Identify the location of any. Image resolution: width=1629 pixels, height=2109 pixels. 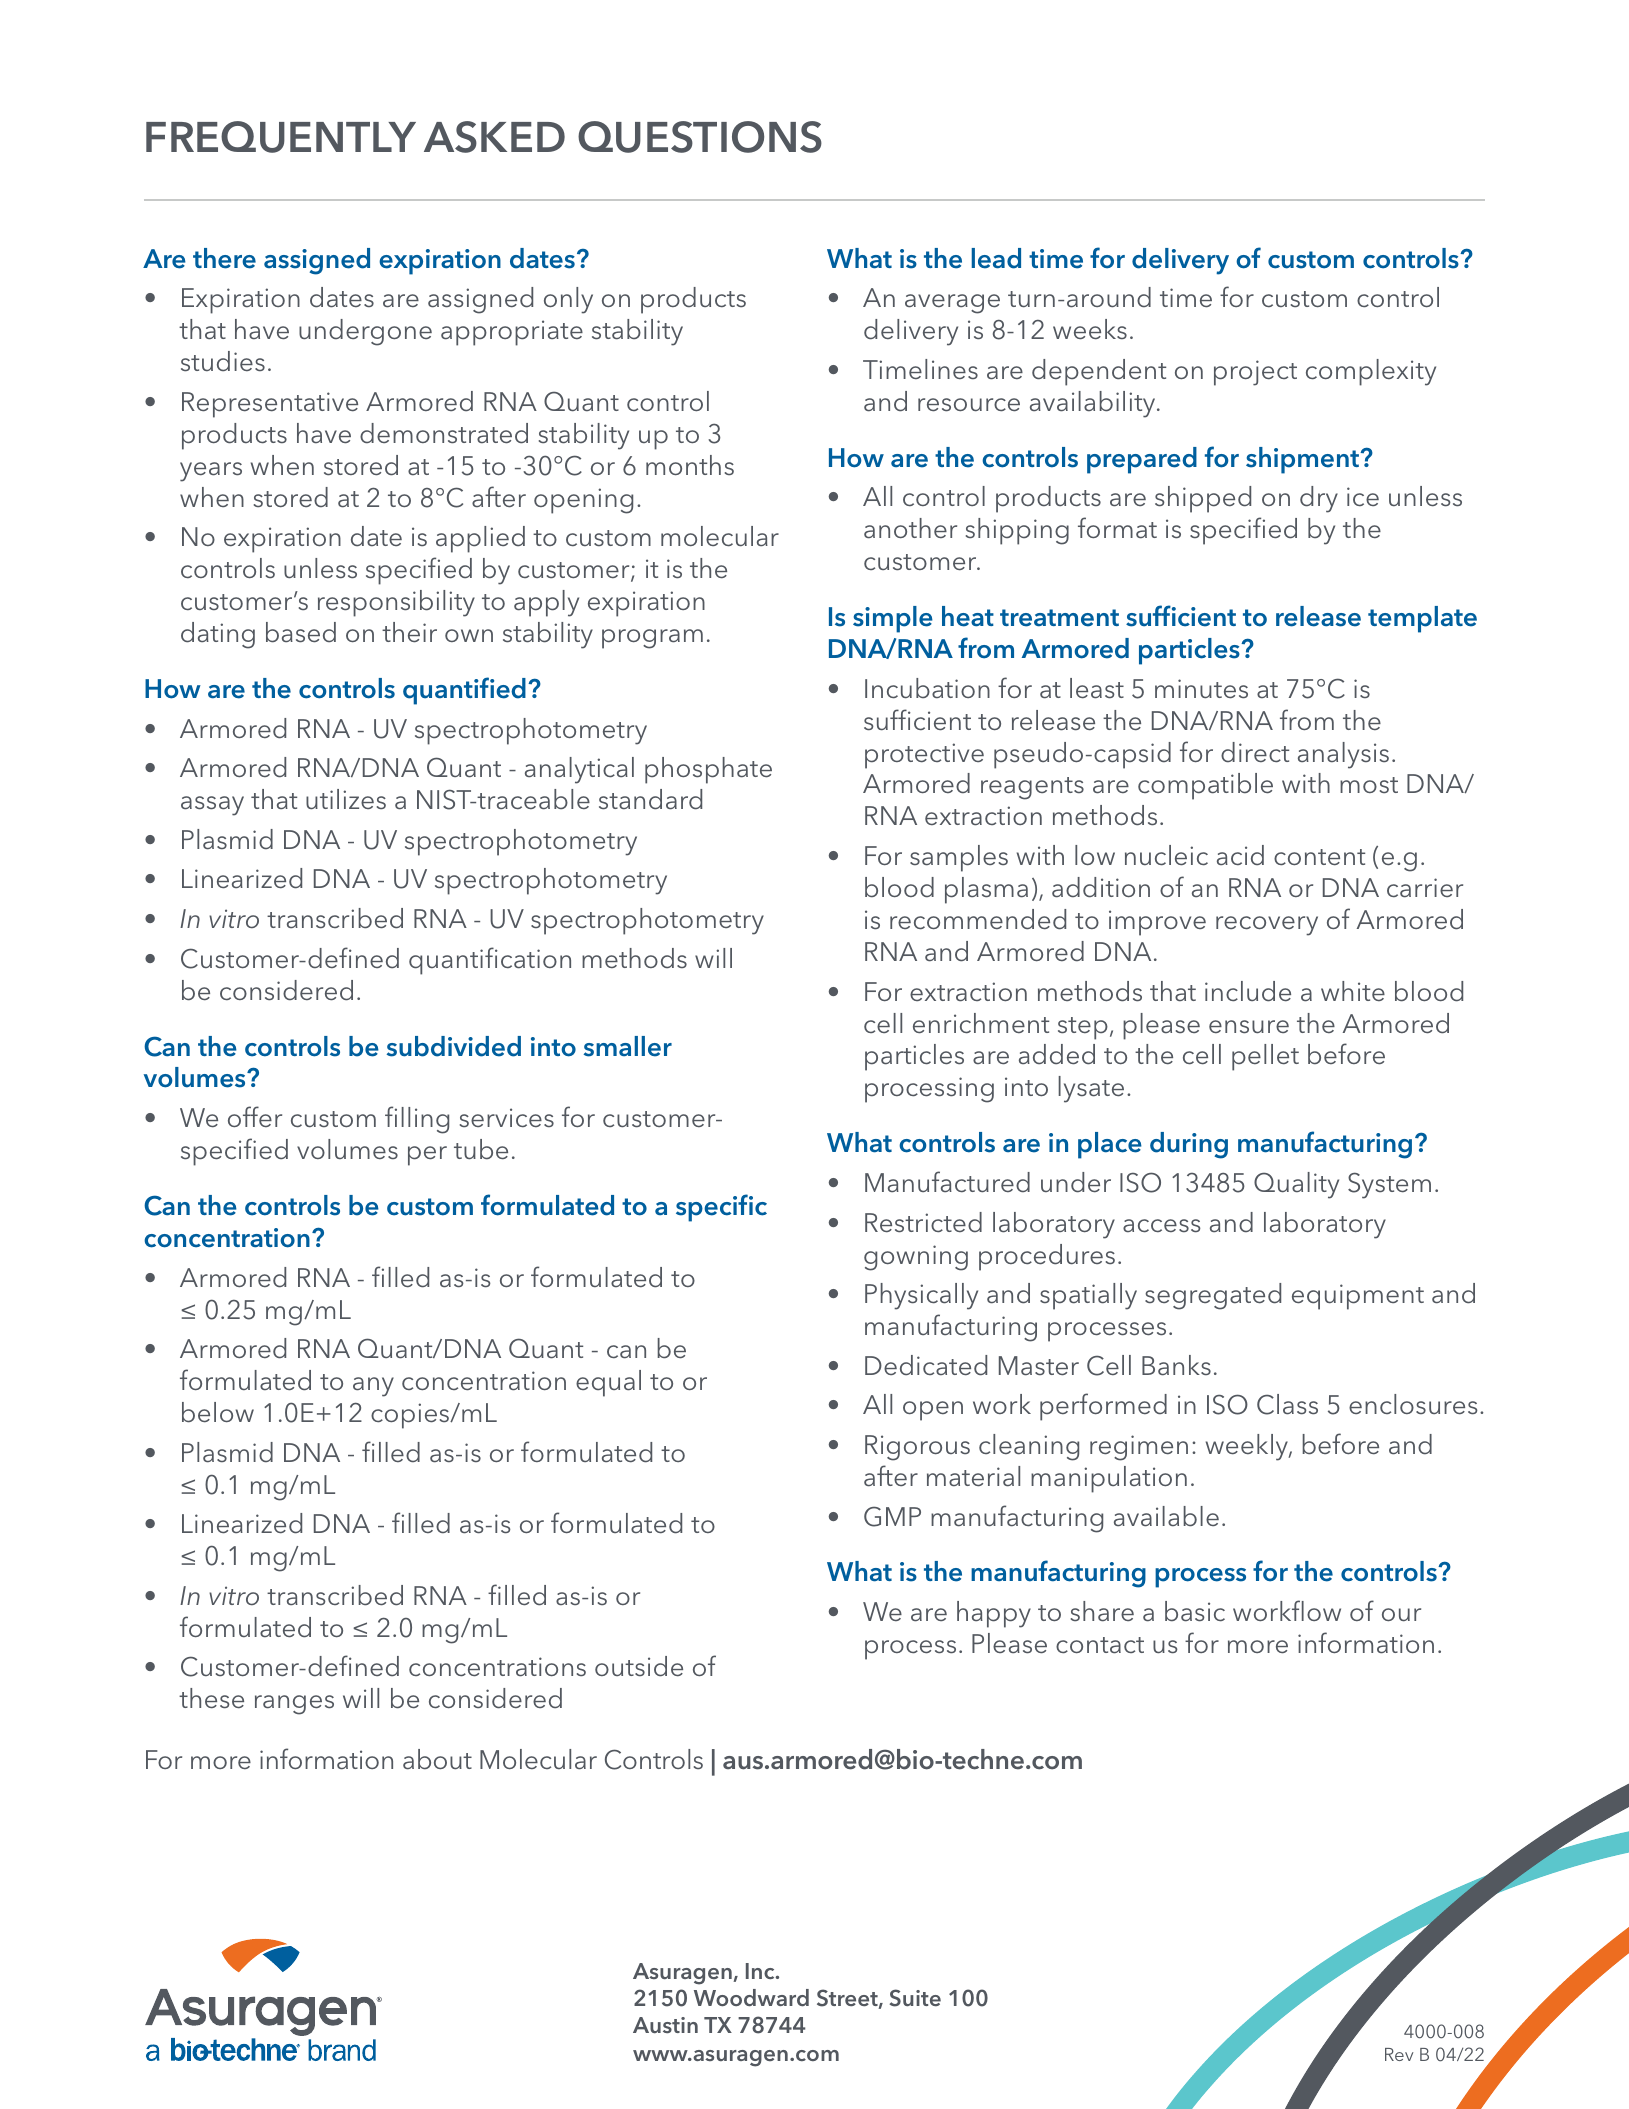
(373, 1387).
